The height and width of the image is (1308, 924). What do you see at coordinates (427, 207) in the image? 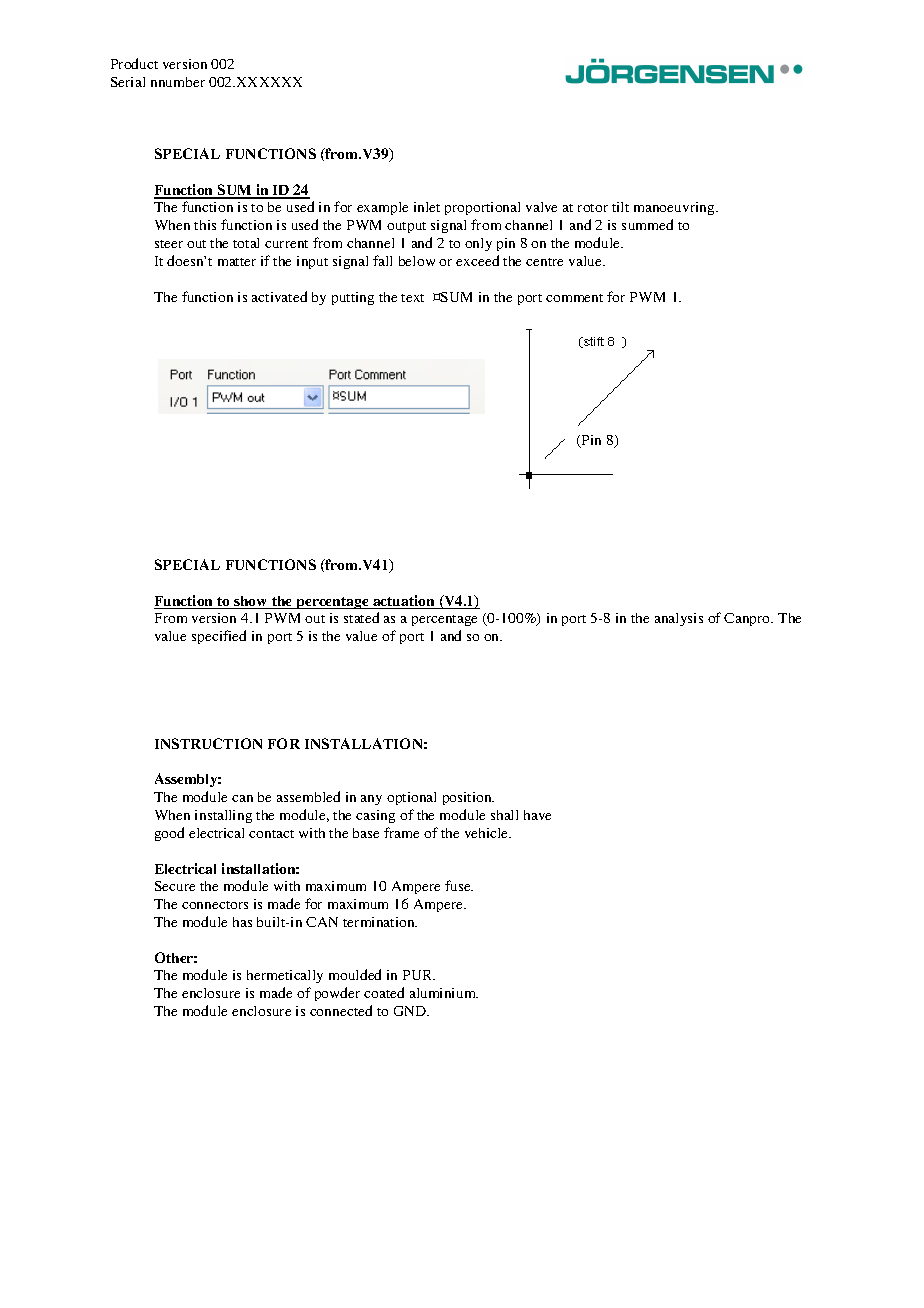
I see `inlet` at bounding box center [427, 207].
